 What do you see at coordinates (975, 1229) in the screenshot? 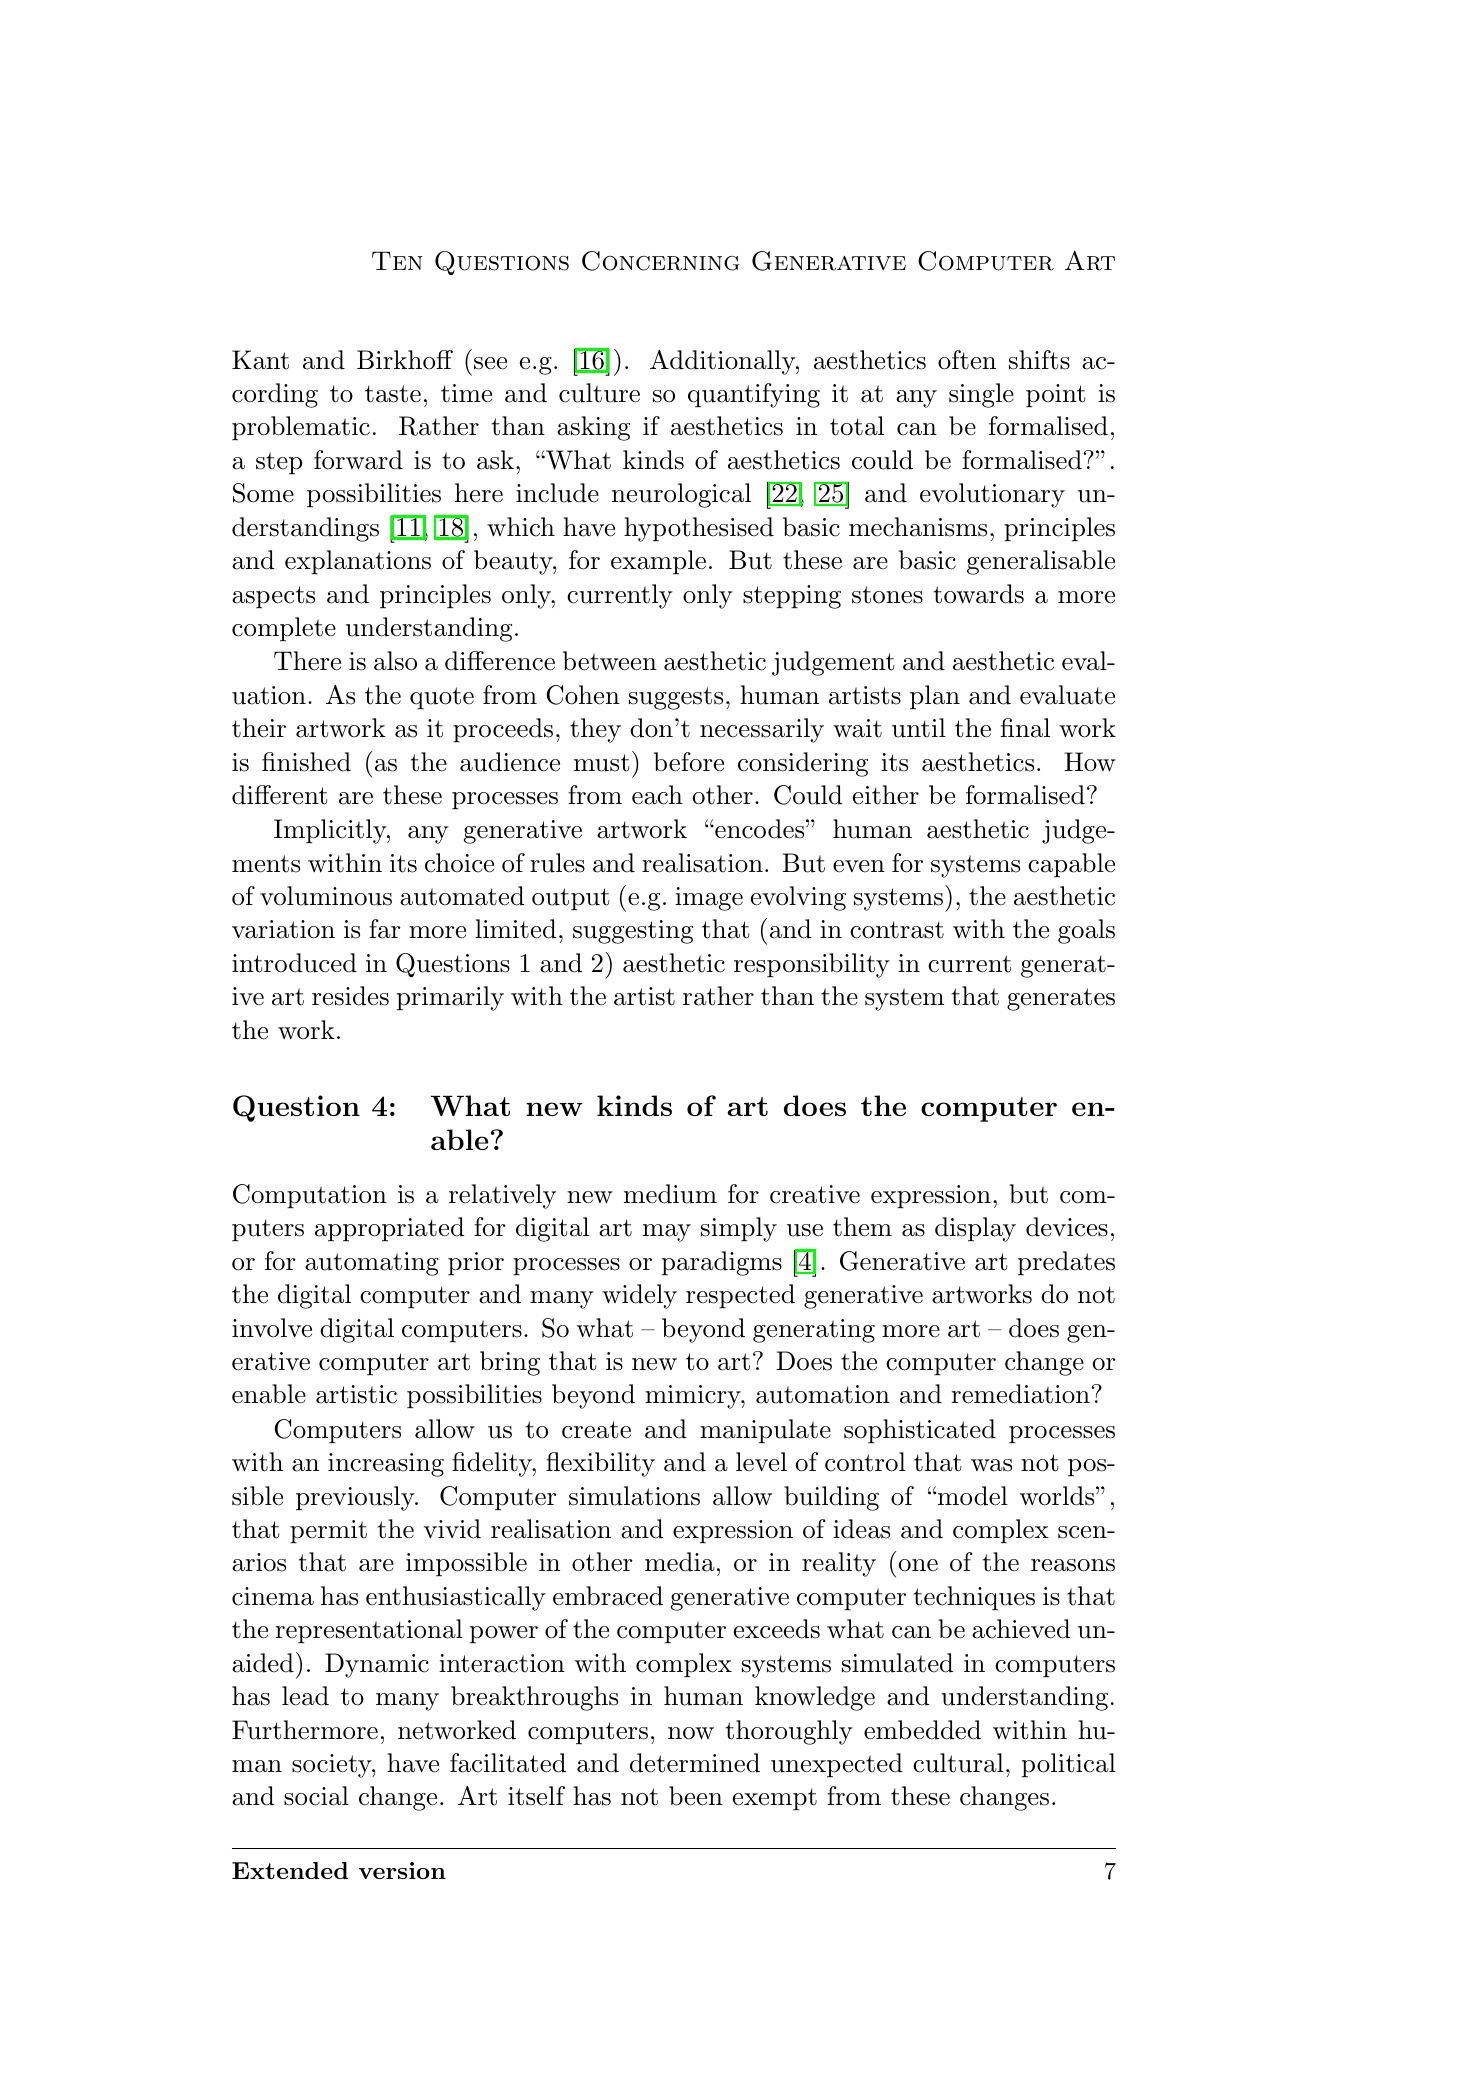
I see `display` at bounding box center [975, 1229].
